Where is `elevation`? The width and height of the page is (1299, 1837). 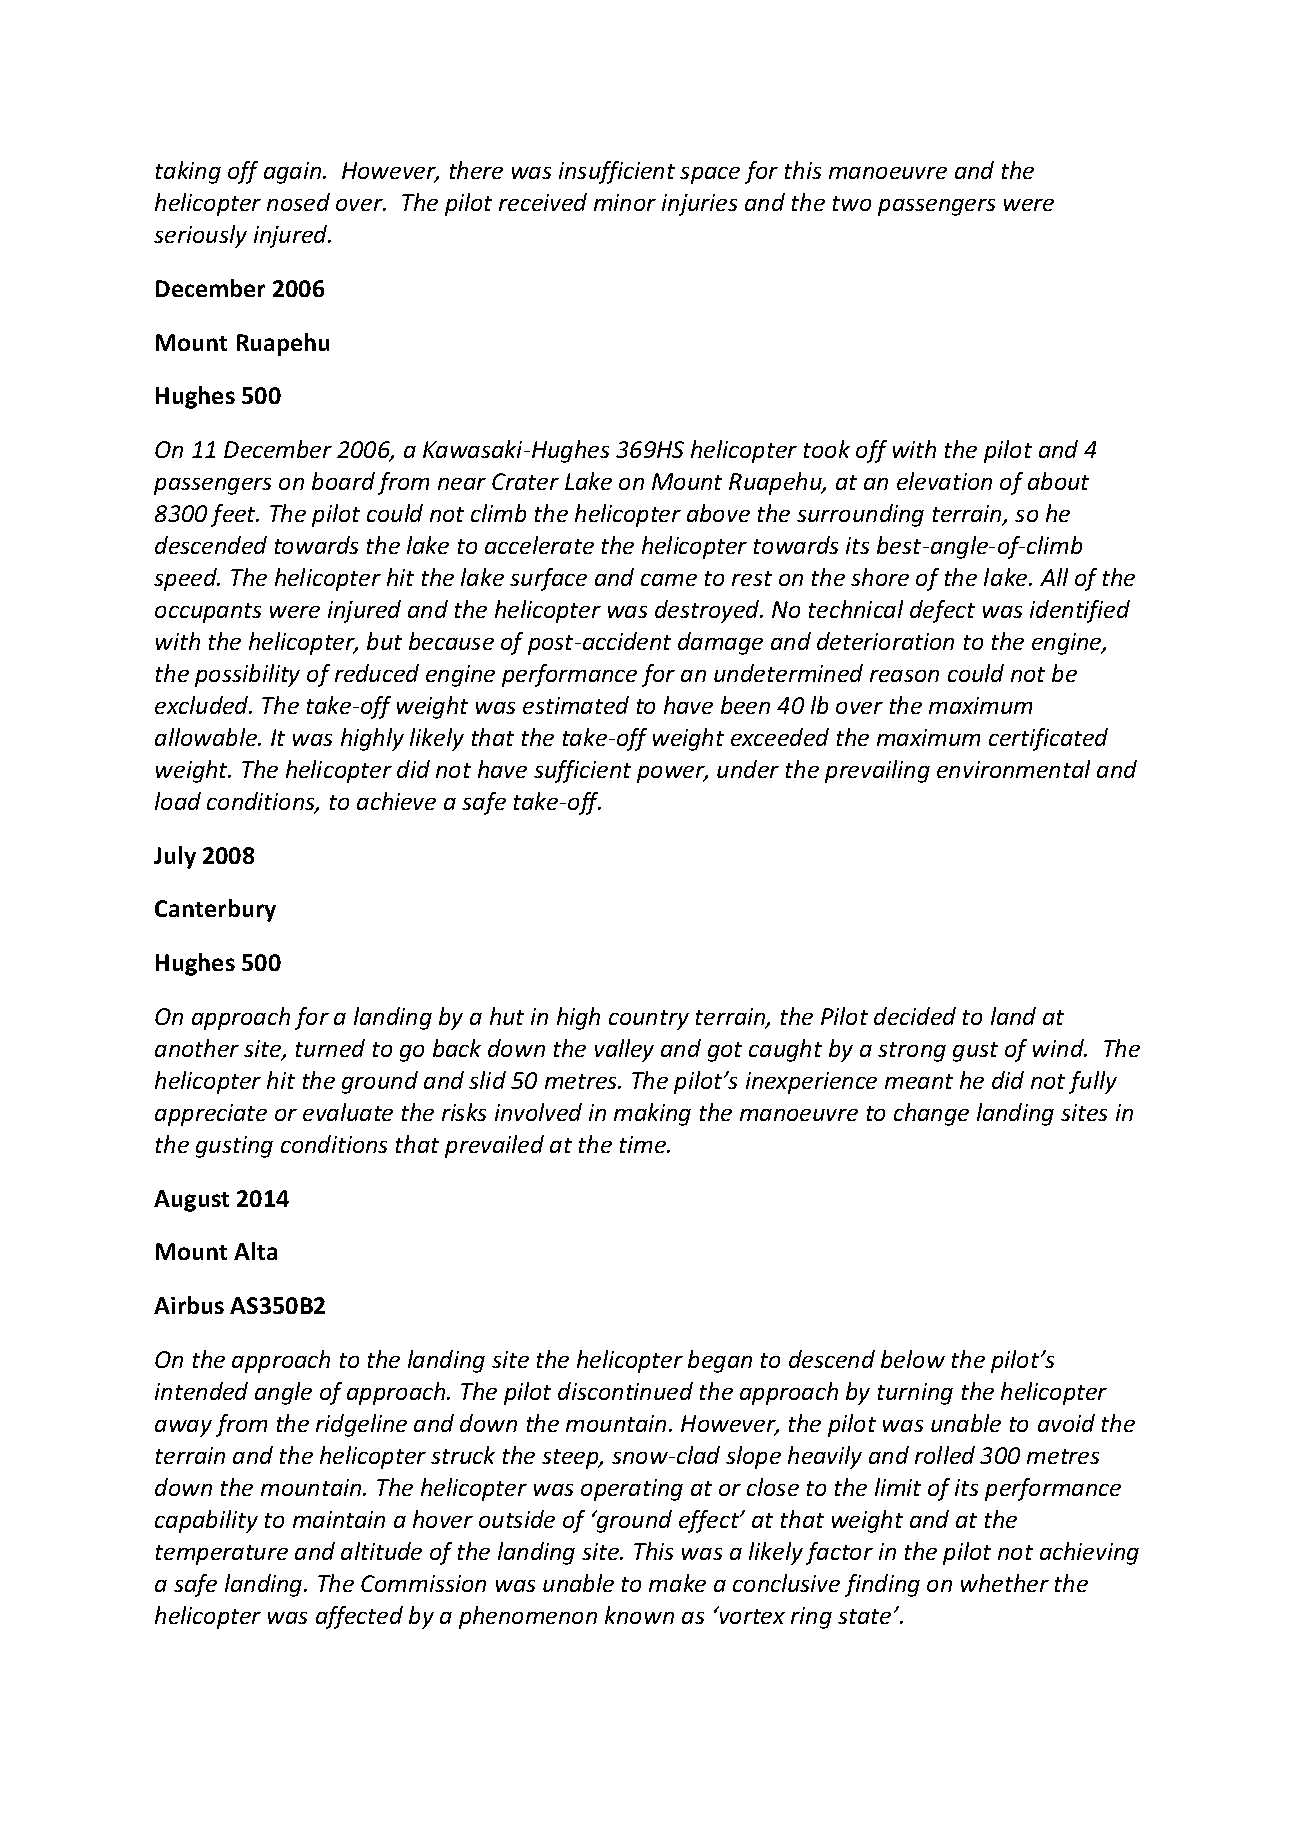 elevation is located at coordinates (944, 481).
